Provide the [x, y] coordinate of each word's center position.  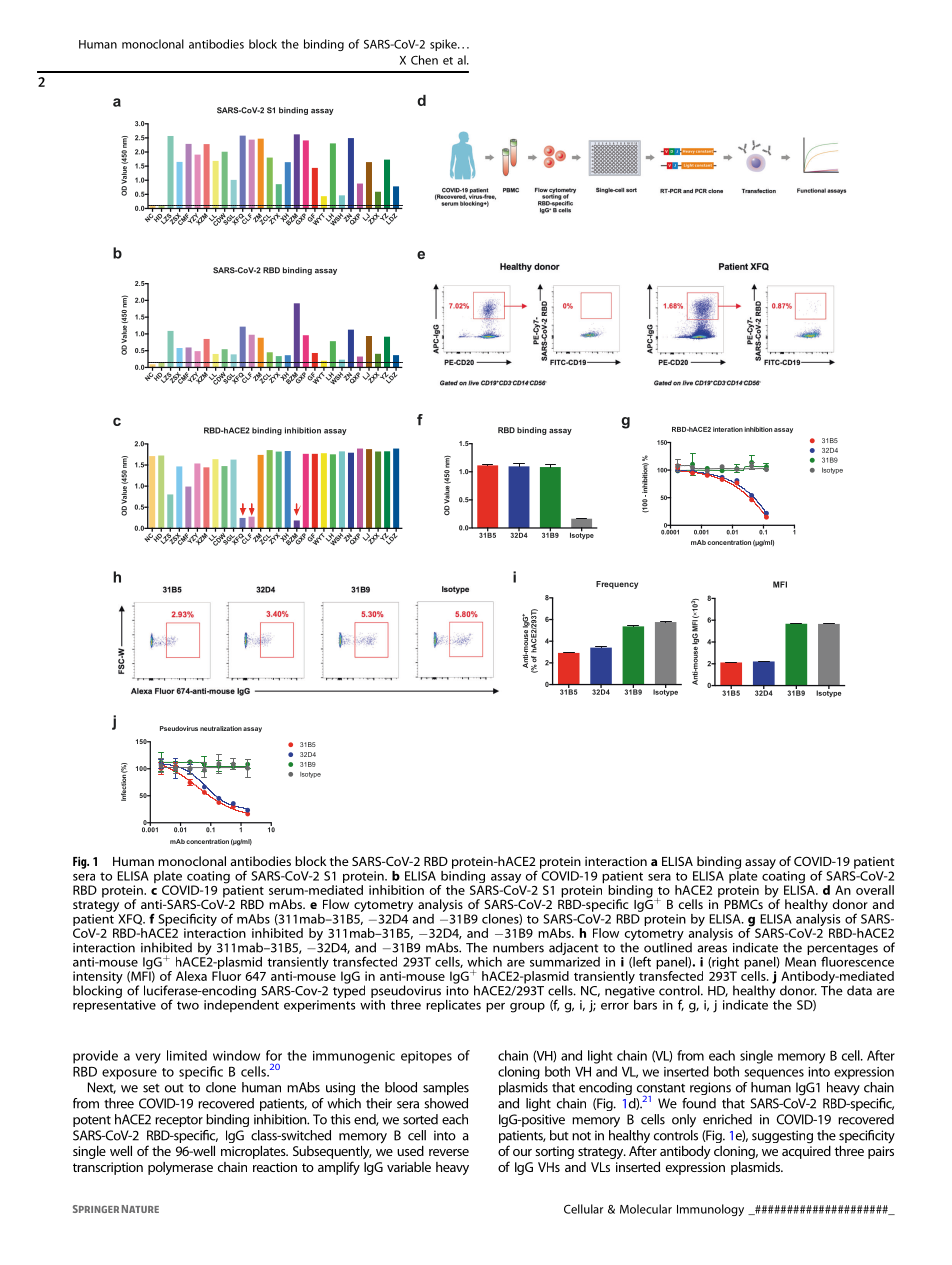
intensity [98, 978]
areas [712, 949]
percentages [842, 950]
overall [875, 890]
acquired [806, 1151]
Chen [424, 60]
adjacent [573, 948]
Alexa [191, 976]
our [522, 1152]
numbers [518, 947]
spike [444, 45]
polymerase [180, 1168]
